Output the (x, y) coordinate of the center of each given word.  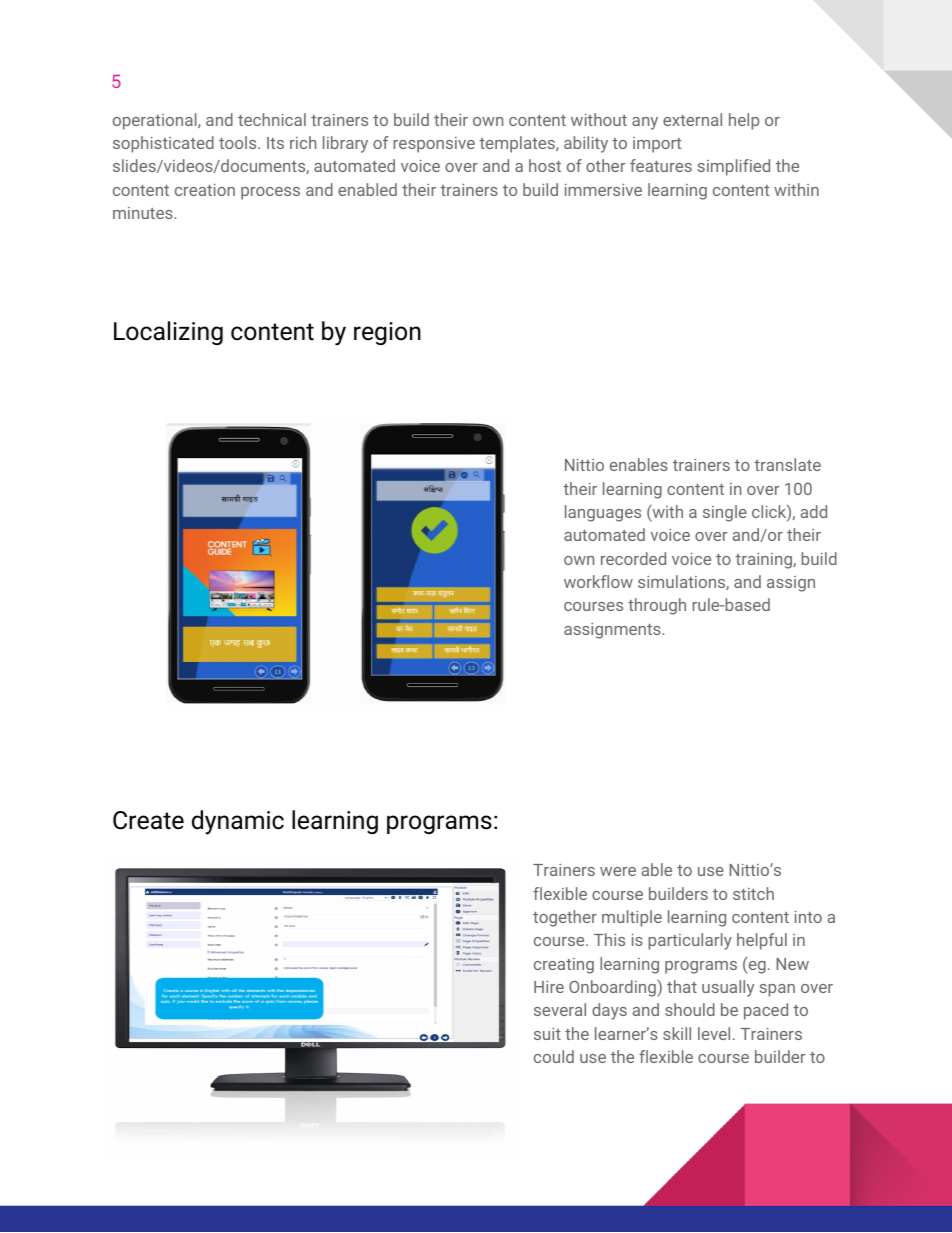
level (714, 1033)
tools (239, 142)
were (618, 871)
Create (148, 820)
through (657, 606)
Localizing (168, 333)
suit (547, 1034)
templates (518, 144)
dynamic (238, 822)
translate (787, 464)
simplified (733, 167)
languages (603, 513)
